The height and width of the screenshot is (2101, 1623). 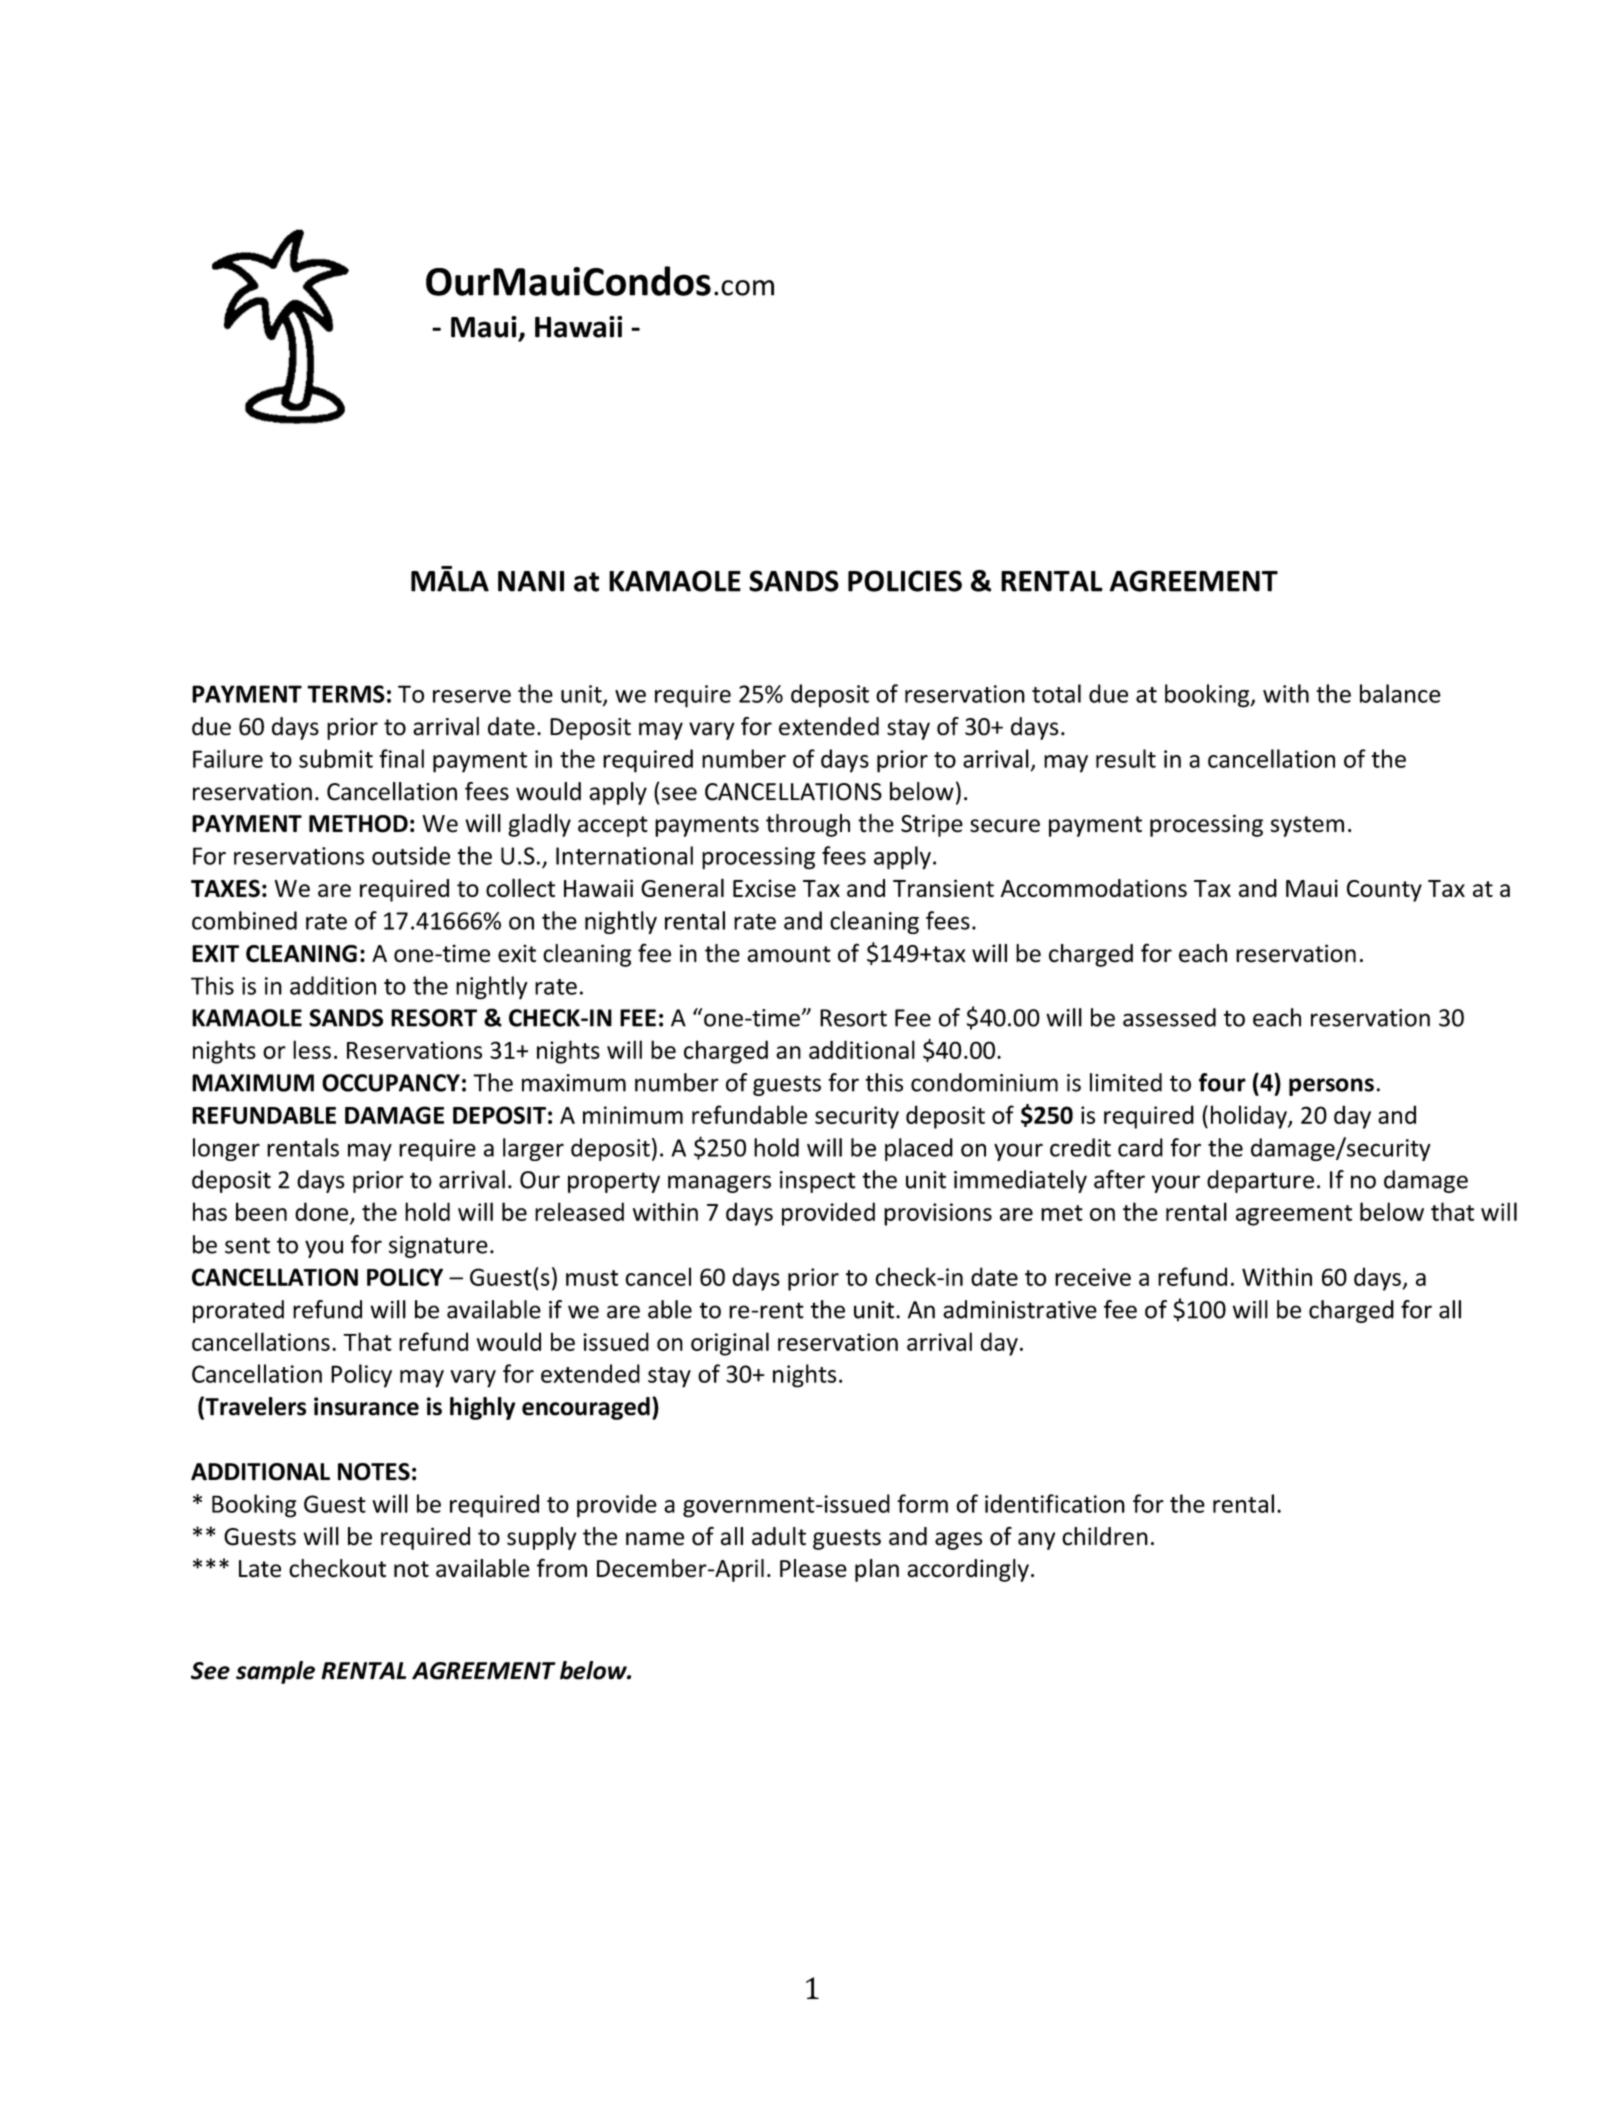 What do you see at coordinates (764, 888) in the screenshot?
I see `Excise` at bounding box center [764, 888].
